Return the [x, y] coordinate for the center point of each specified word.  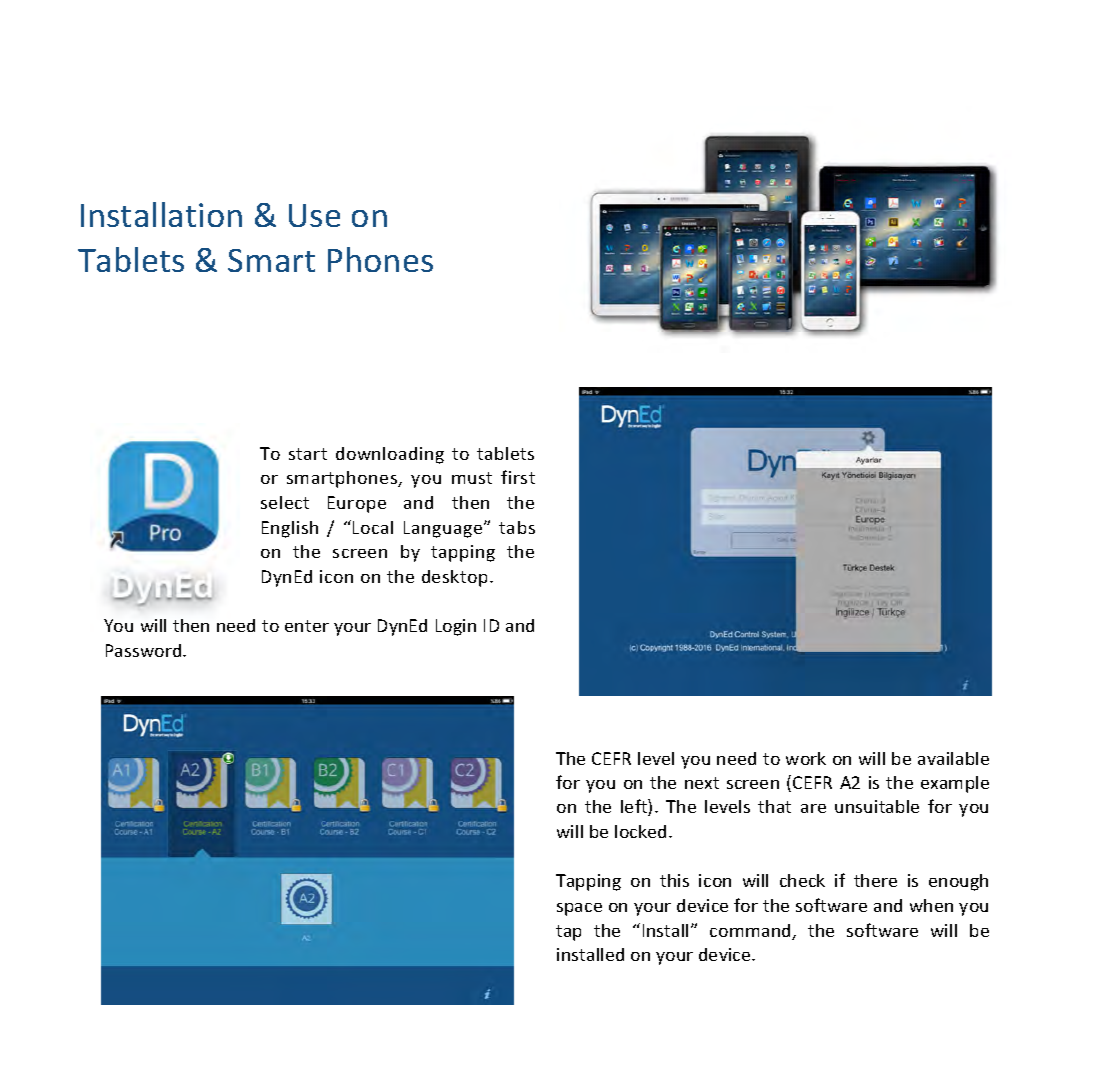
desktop [454, 578]
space [579, 909]
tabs [517, 527]
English [290, 529]
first [518, 477]
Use [314, 215]
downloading [390, 455]
